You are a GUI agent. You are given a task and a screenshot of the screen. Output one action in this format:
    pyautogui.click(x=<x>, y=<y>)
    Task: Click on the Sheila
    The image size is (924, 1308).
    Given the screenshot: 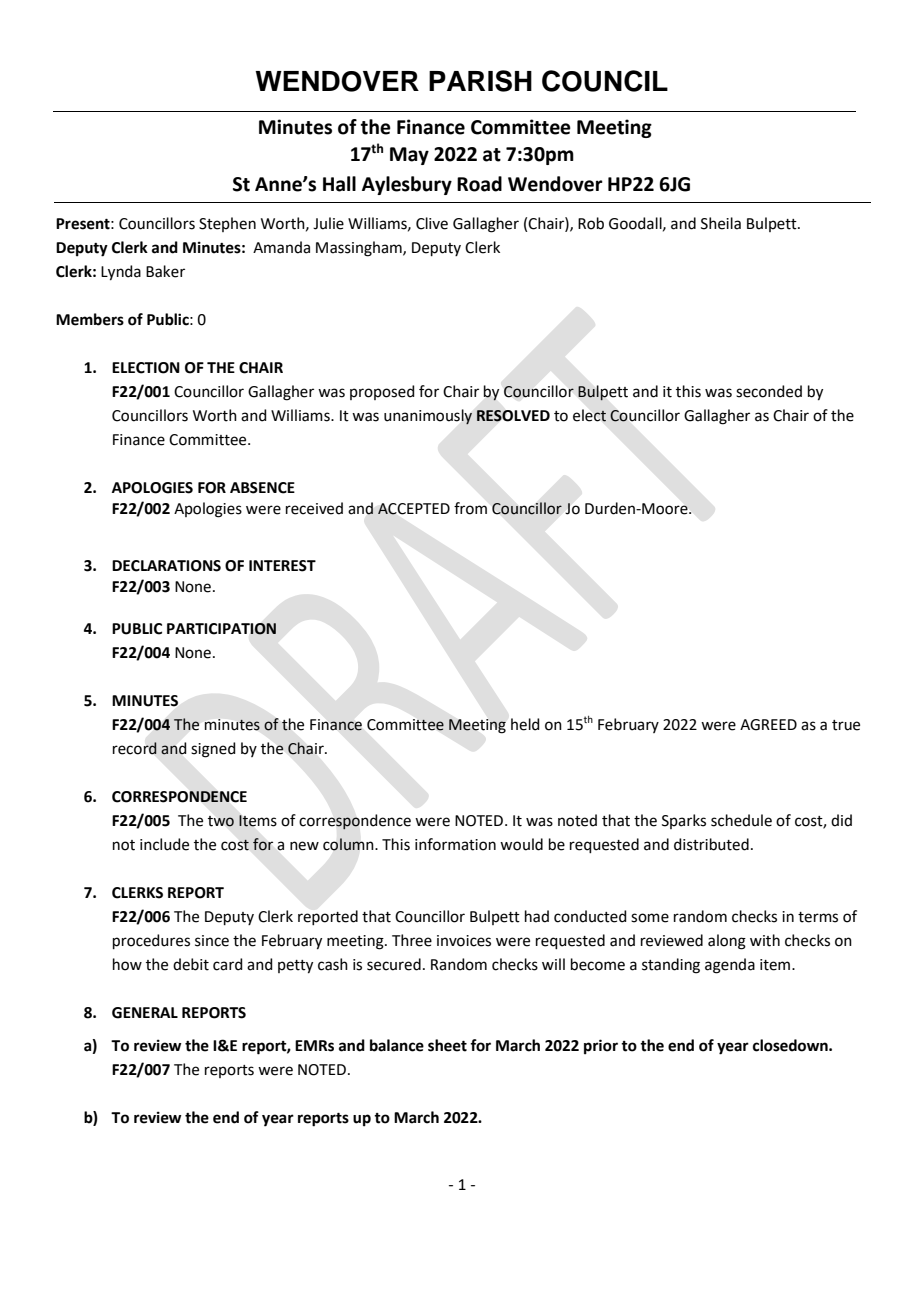 What is the action you would take?
    pyautogui.click(x=721, y=223)
